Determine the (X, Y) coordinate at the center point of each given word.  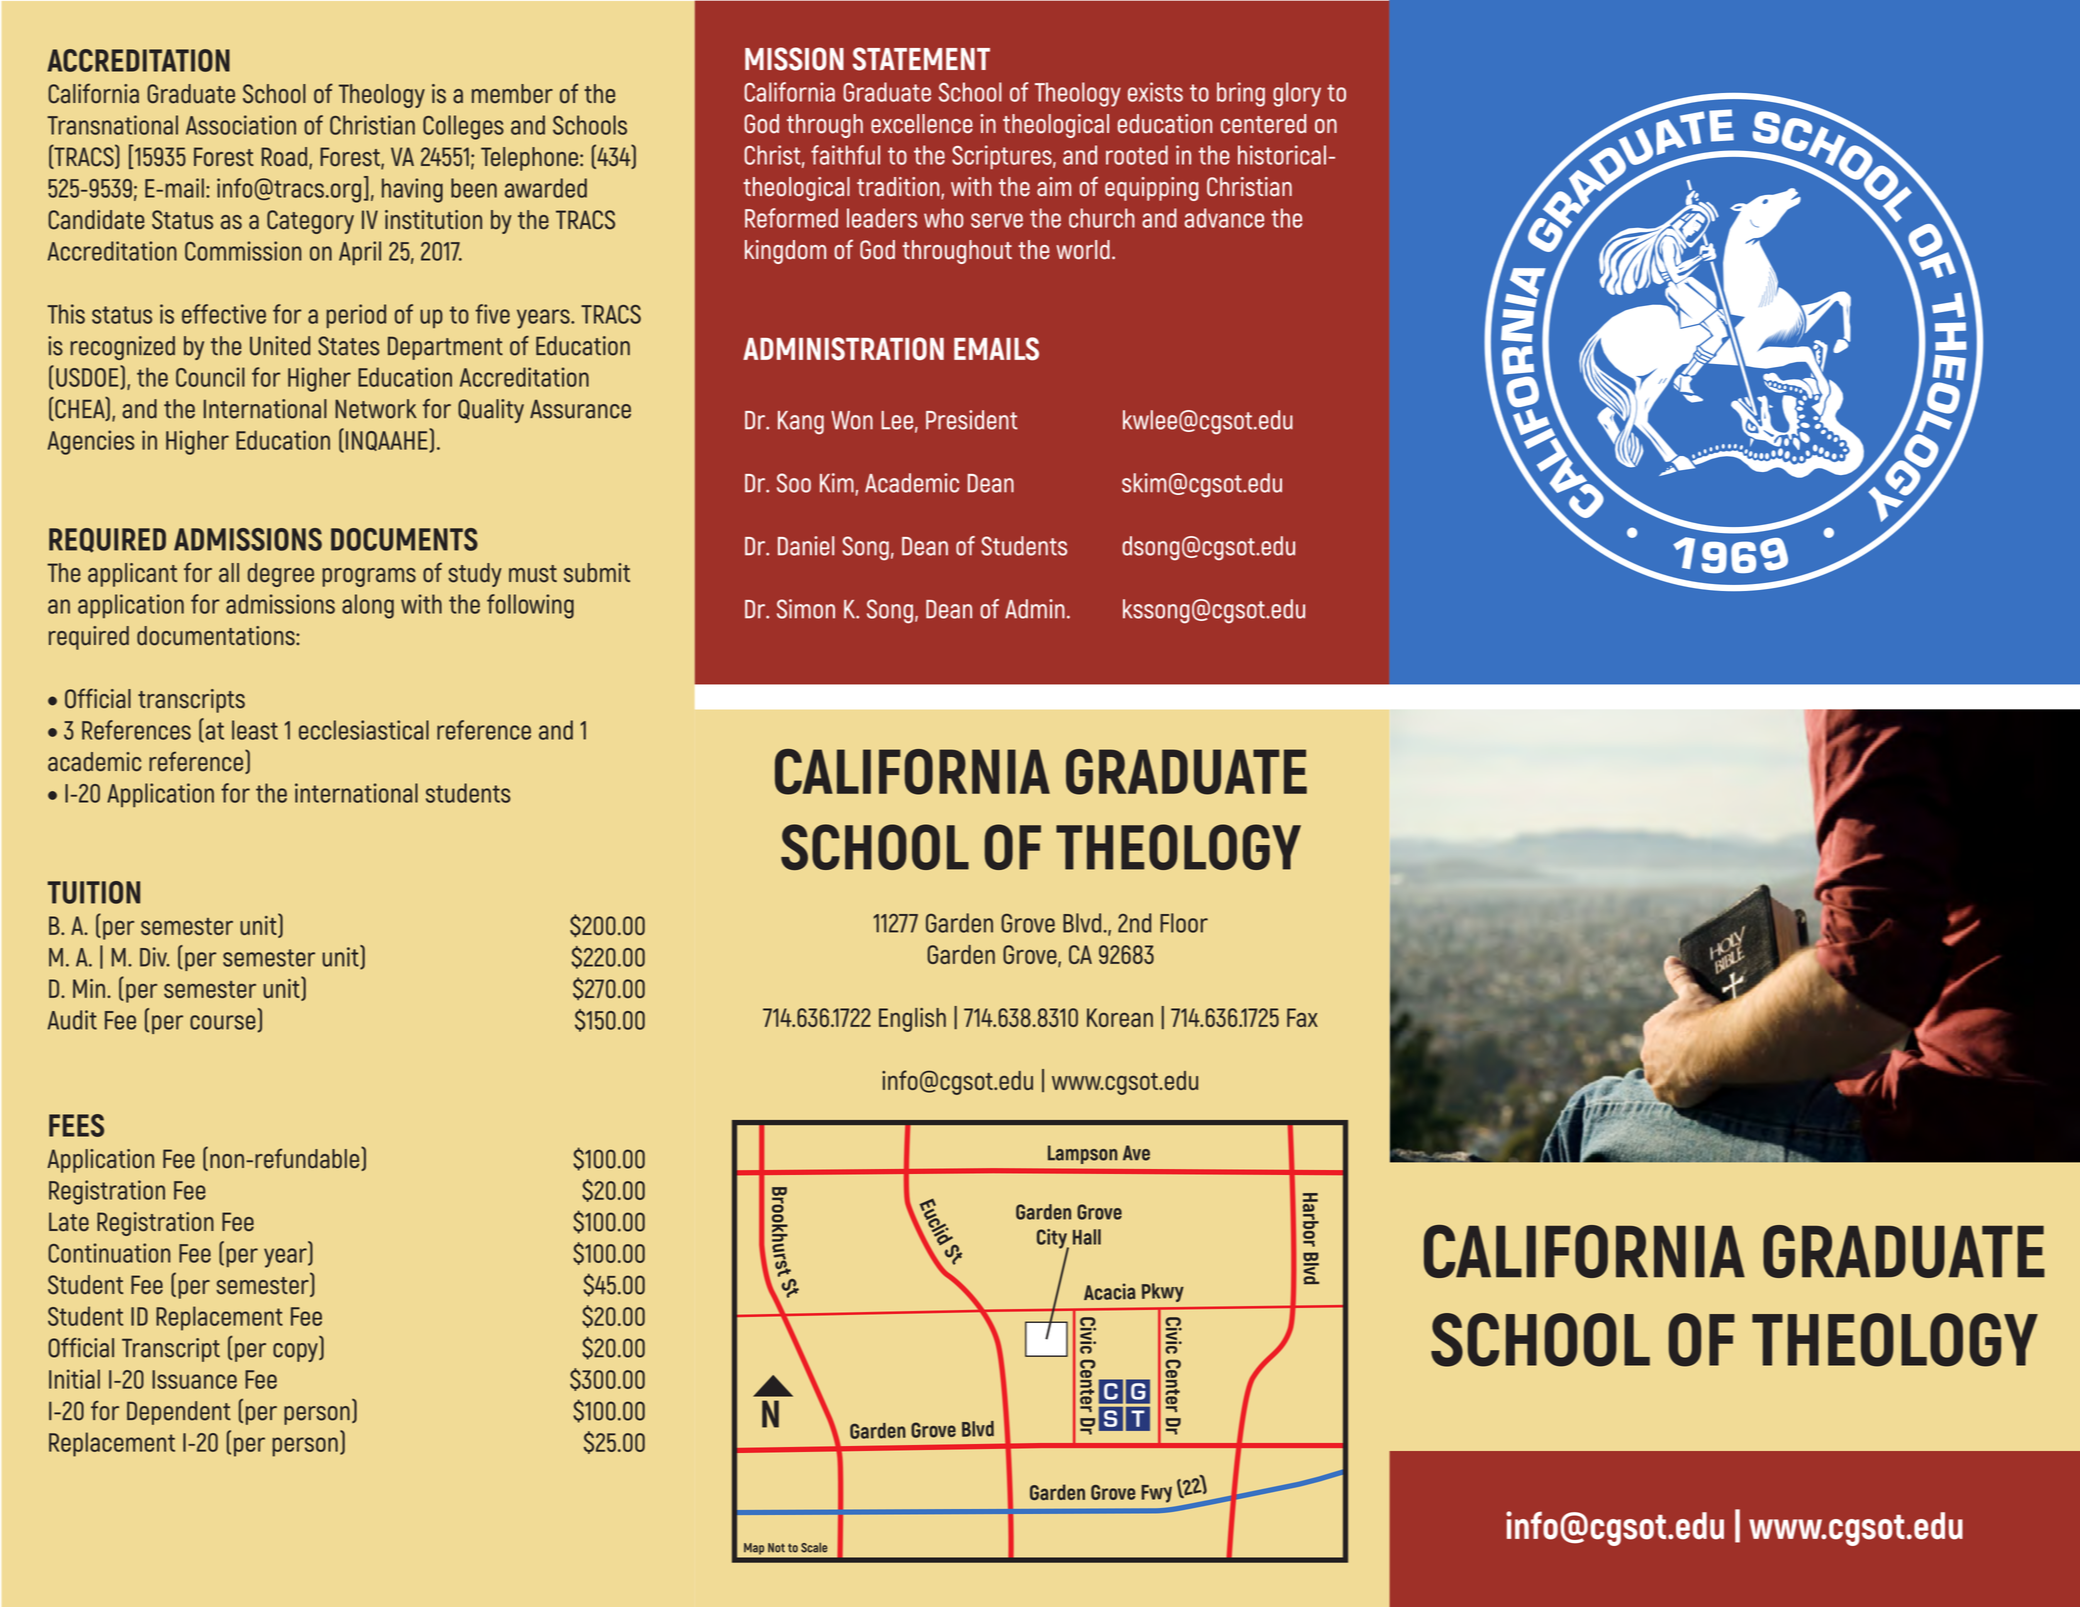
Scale (814, 1547)
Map (754, 1550)
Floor (1184, 923)
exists (1155, 92)
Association (241, 125)
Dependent (179, 1413)
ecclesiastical (364, 730)
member (512, 94)
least (255, 730)
